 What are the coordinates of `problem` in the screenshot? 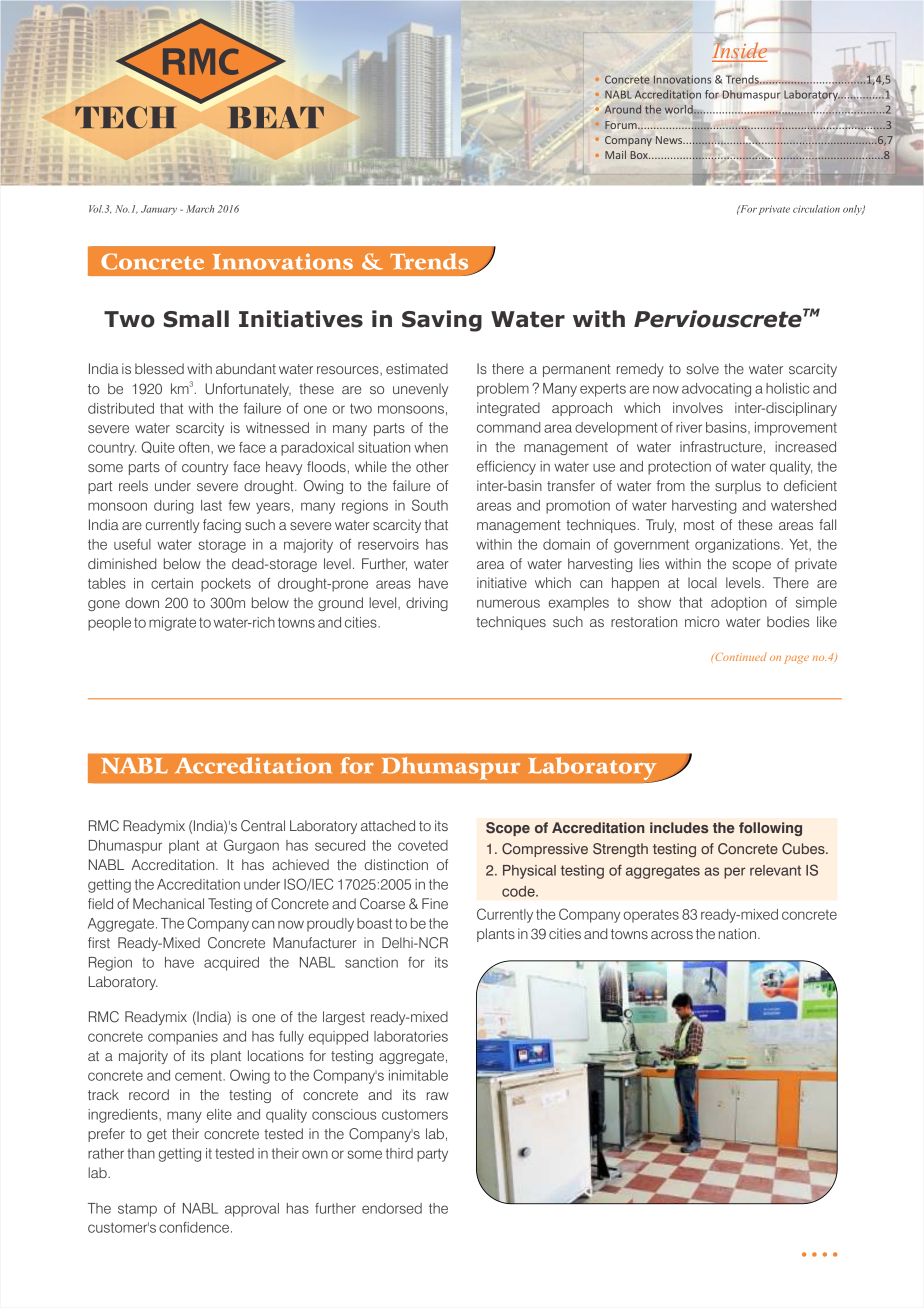 It's located at (503, 390).
